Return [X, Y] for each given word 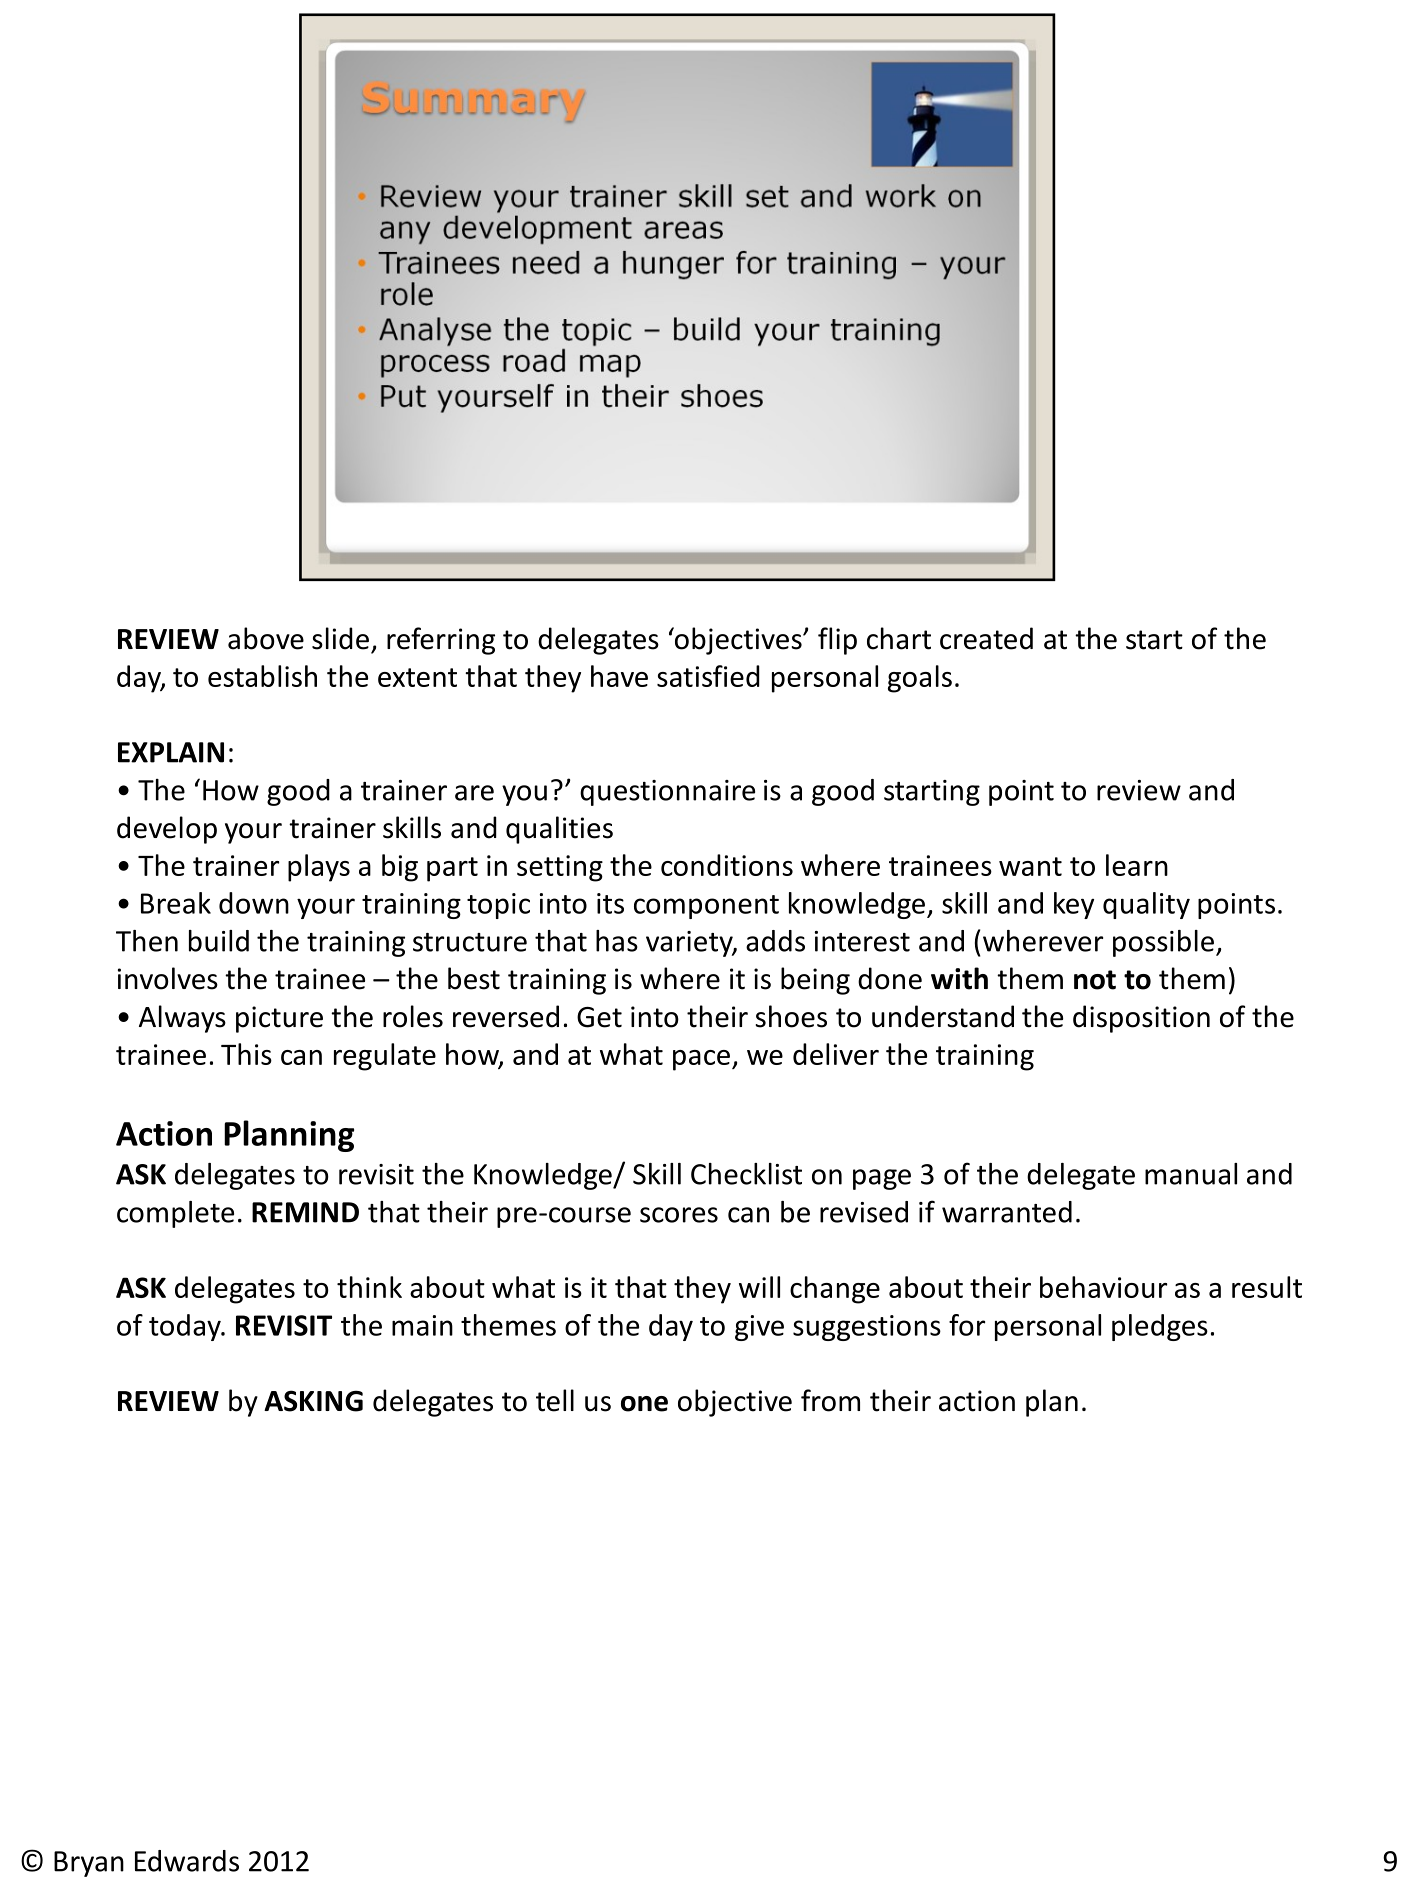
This [246, 1054]
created [986, 638]
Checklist [746, 1174]
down [254, 903]
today [186, 1327]
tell [555, 1400]
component [706, 907]
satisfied [708, 676]
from [830, 1400]
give [759, 1328]
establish [262, 676]
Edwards [187, 1861]
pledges [1160, 1327]
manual [1191, 1174]
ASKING [313, 1401]
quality [1146, 905]
